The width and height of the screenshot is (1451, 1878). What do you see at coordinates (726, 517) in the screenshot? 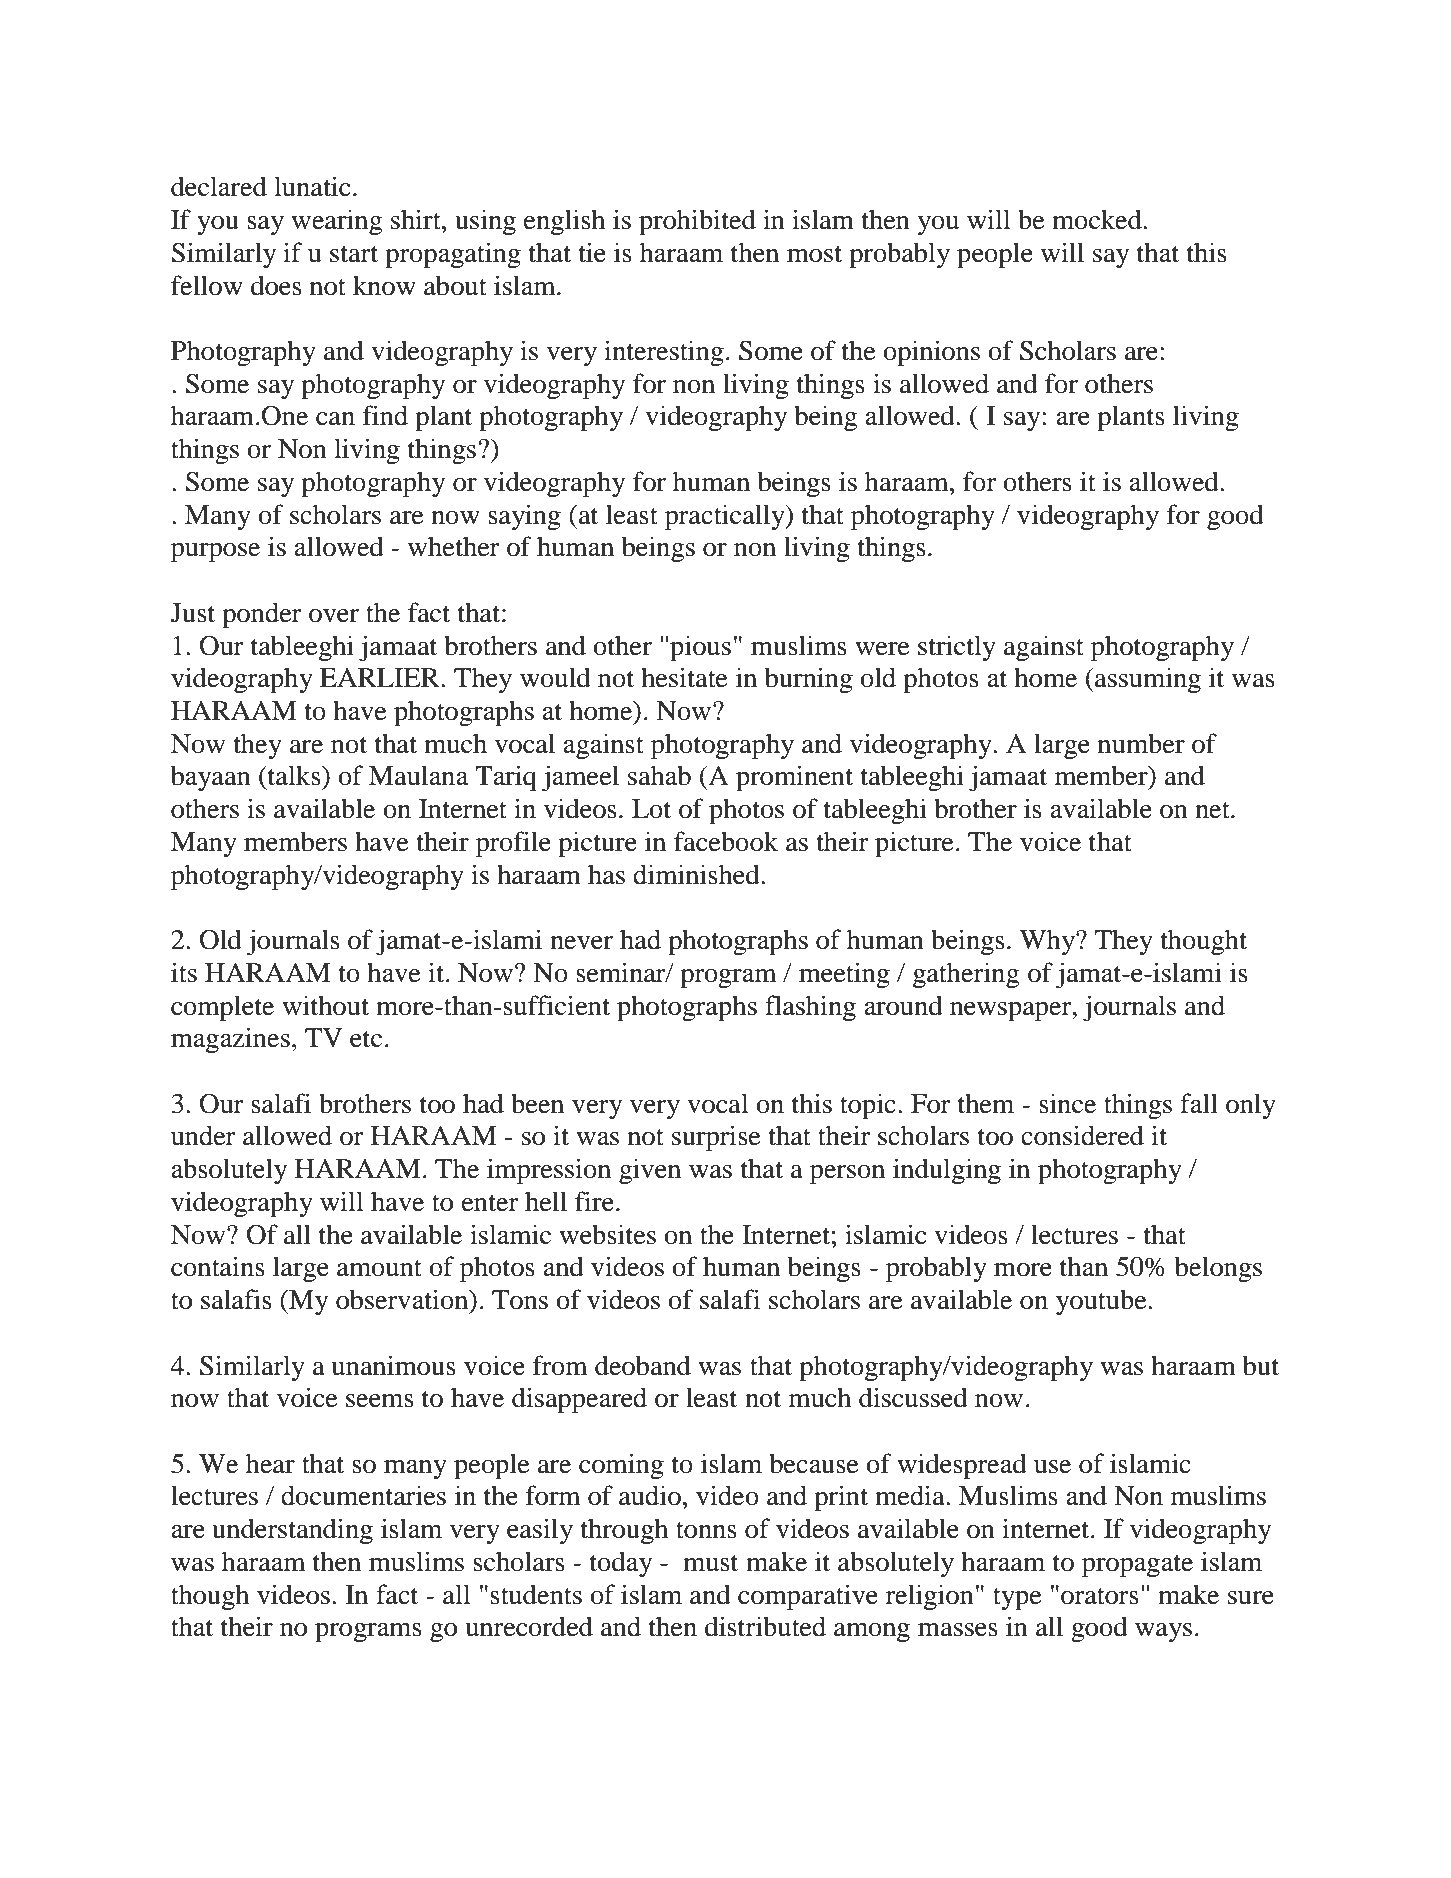
I see `practically` at bounding box center [726, 517].
